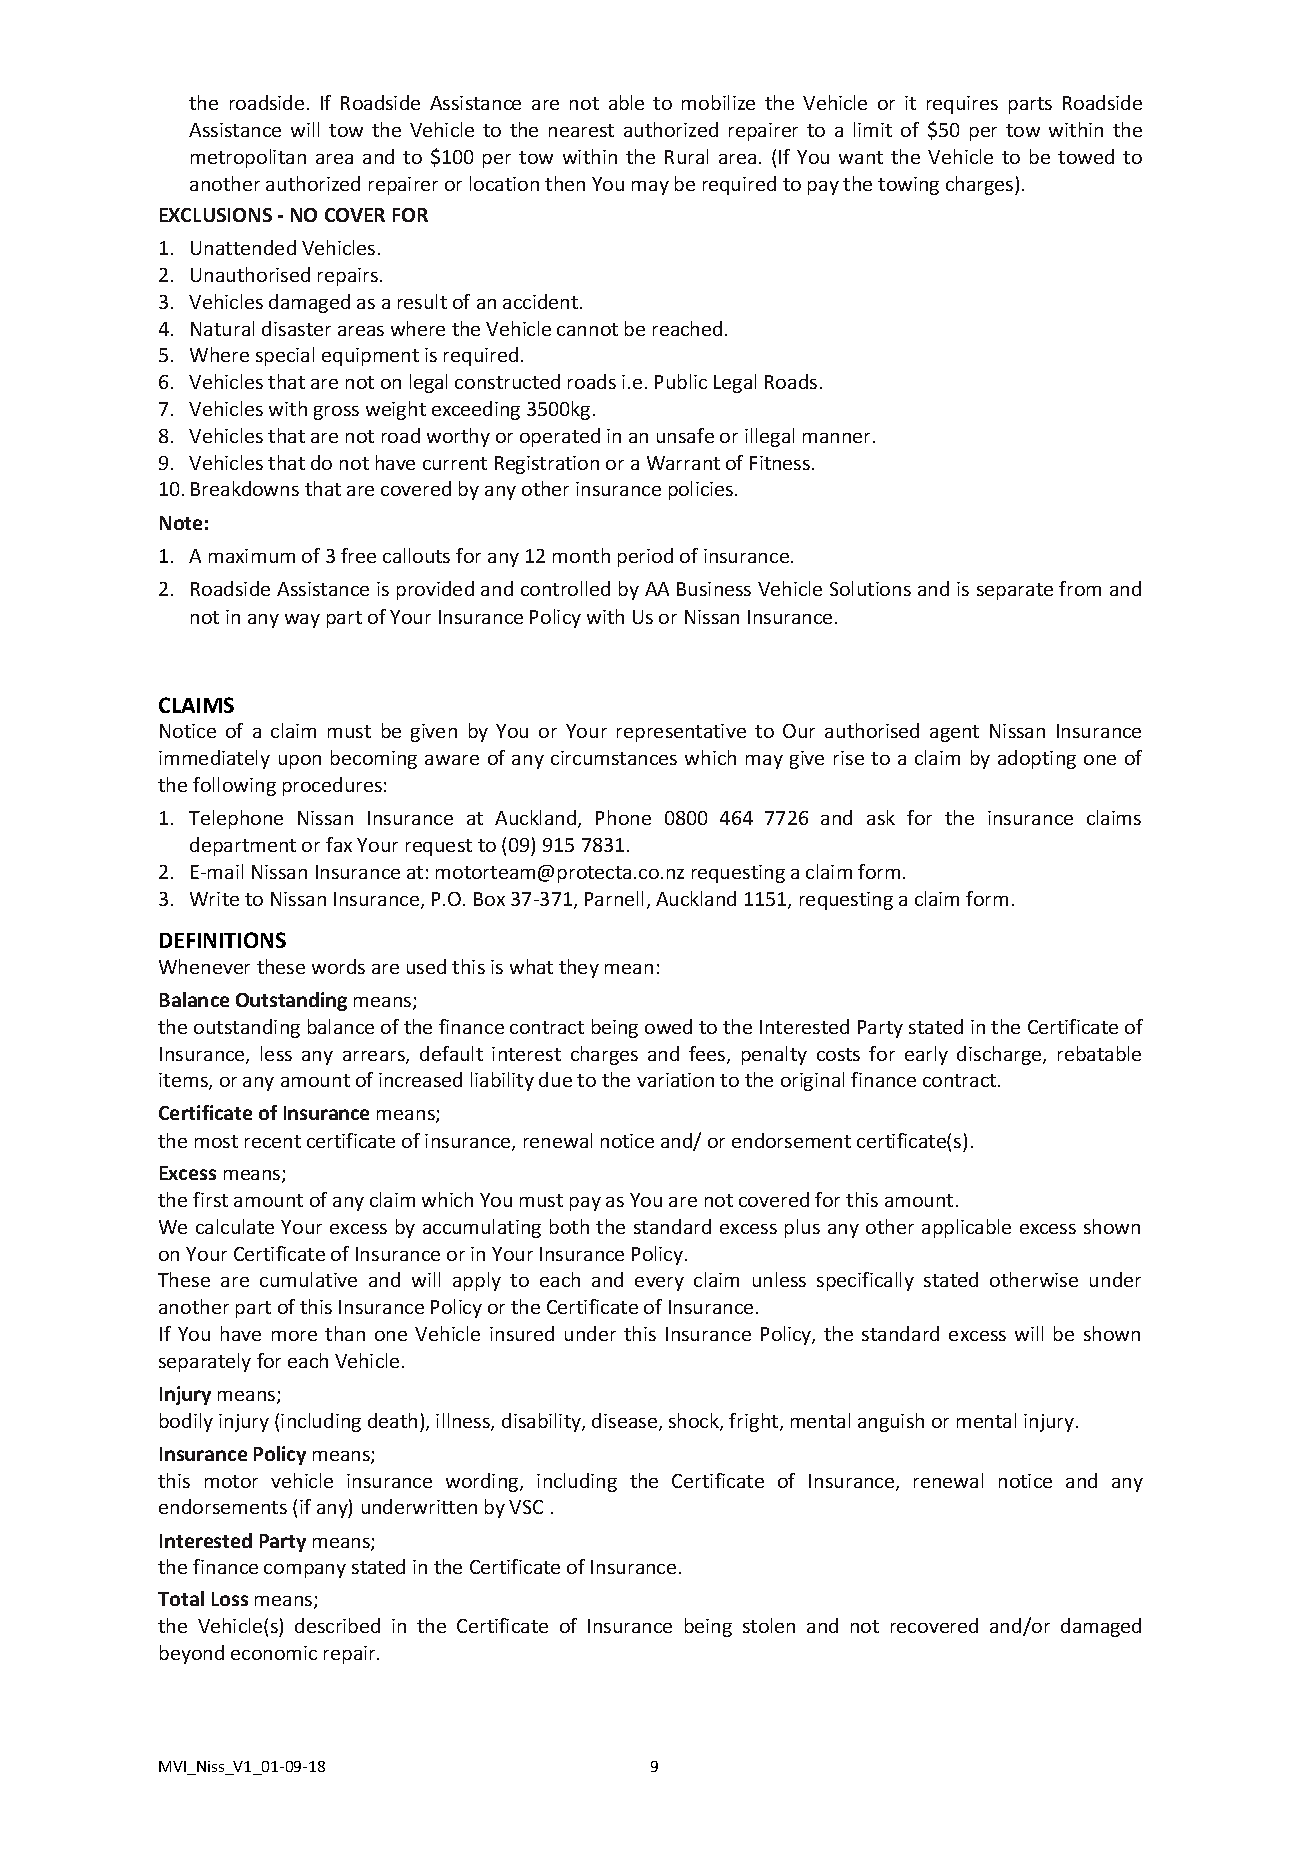  What do you see at coordinates (308, 1279) in the screenshot?
I see `cumulative` at bounding box center [308, 1279].
